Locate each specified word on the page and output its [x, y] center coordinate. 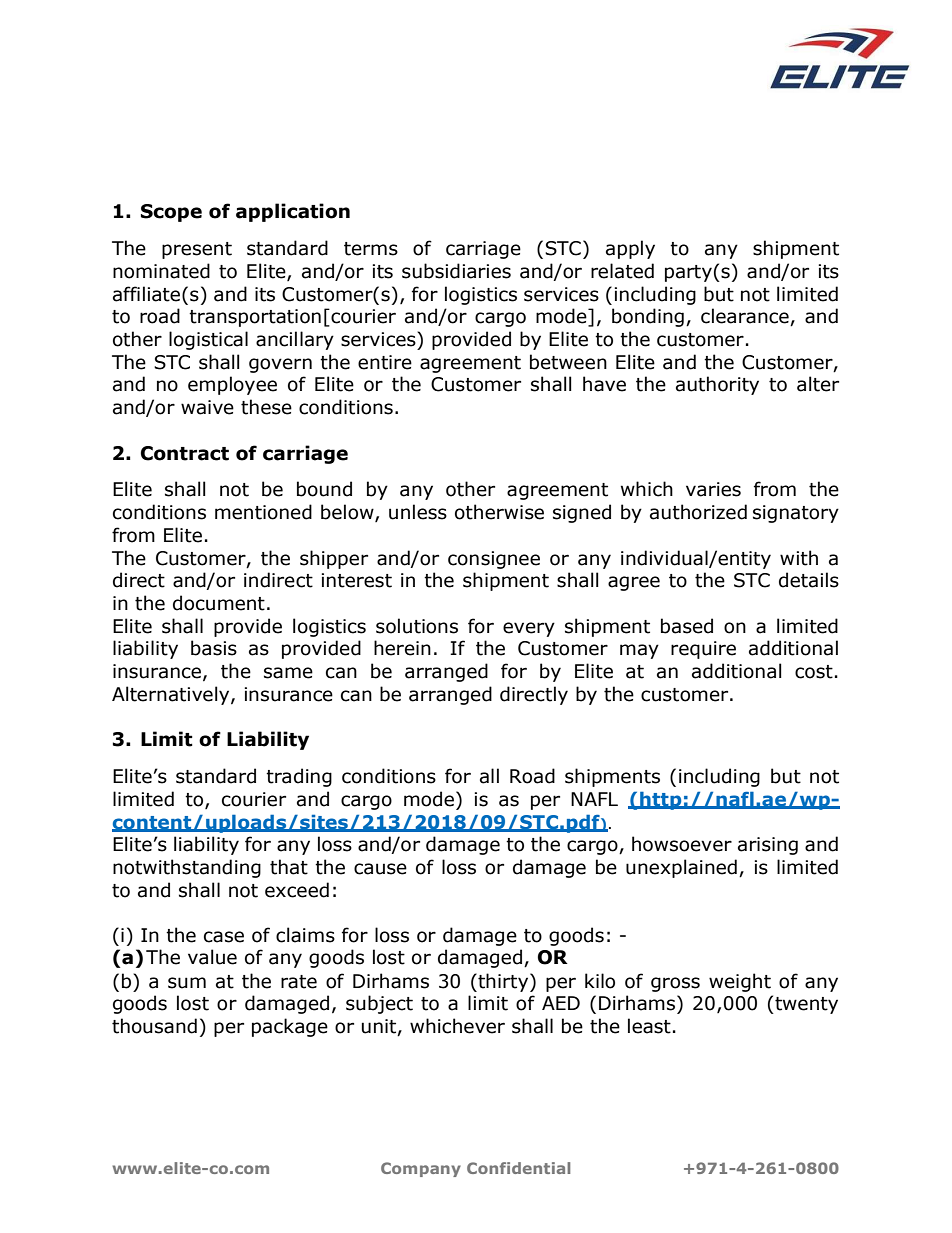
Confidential [518, 1168]
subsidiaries [456, 271]
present [197, 250]
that [289, 867]
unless [418, 512]
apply [630, 249]
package [290, 1027]
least [649, 1026]
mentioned [263, 512]
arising [768, 846]
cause [380, 869]
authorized [698, 512]
